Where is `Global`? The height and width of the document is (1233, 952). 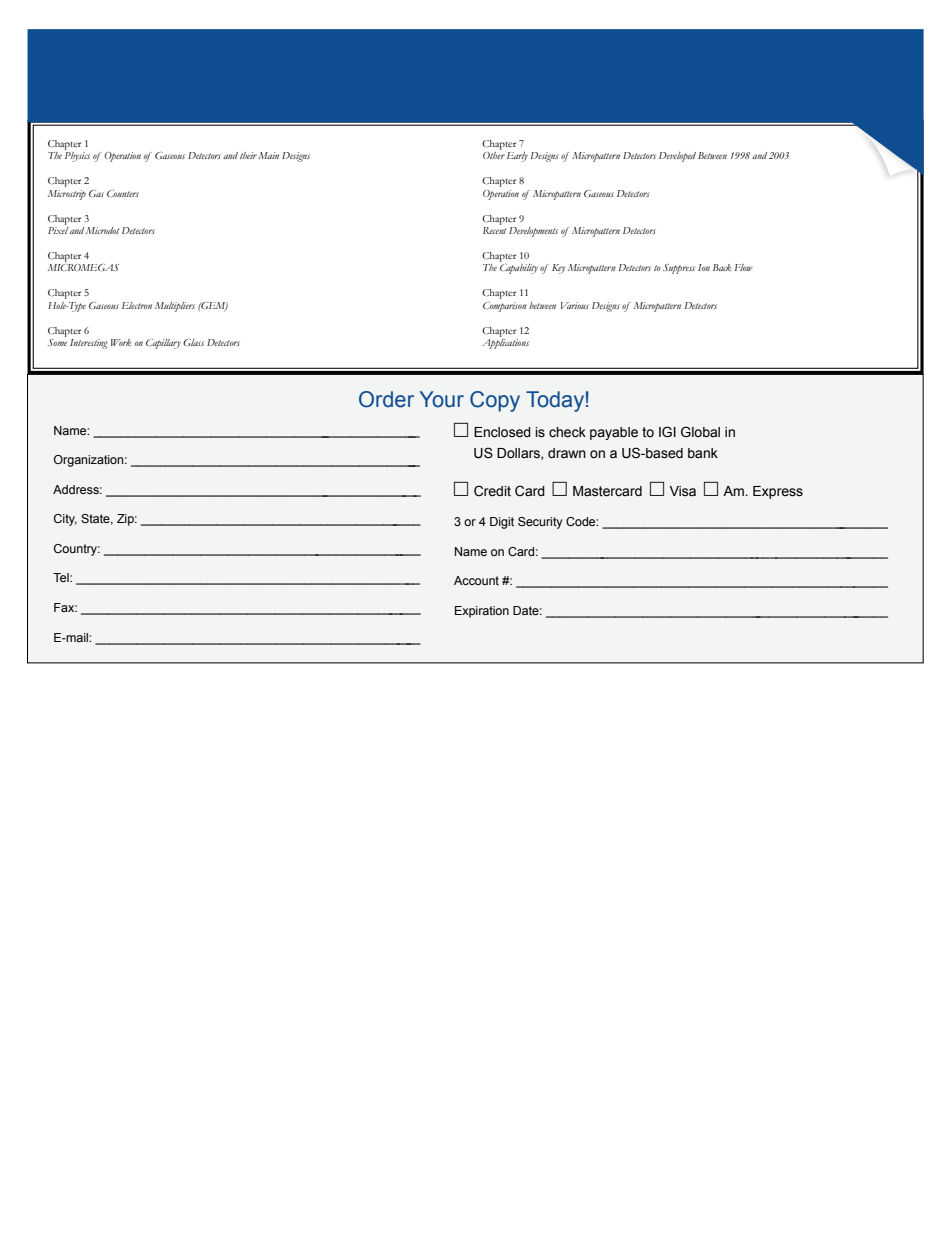 Global is located at coordinates (700, 432).
